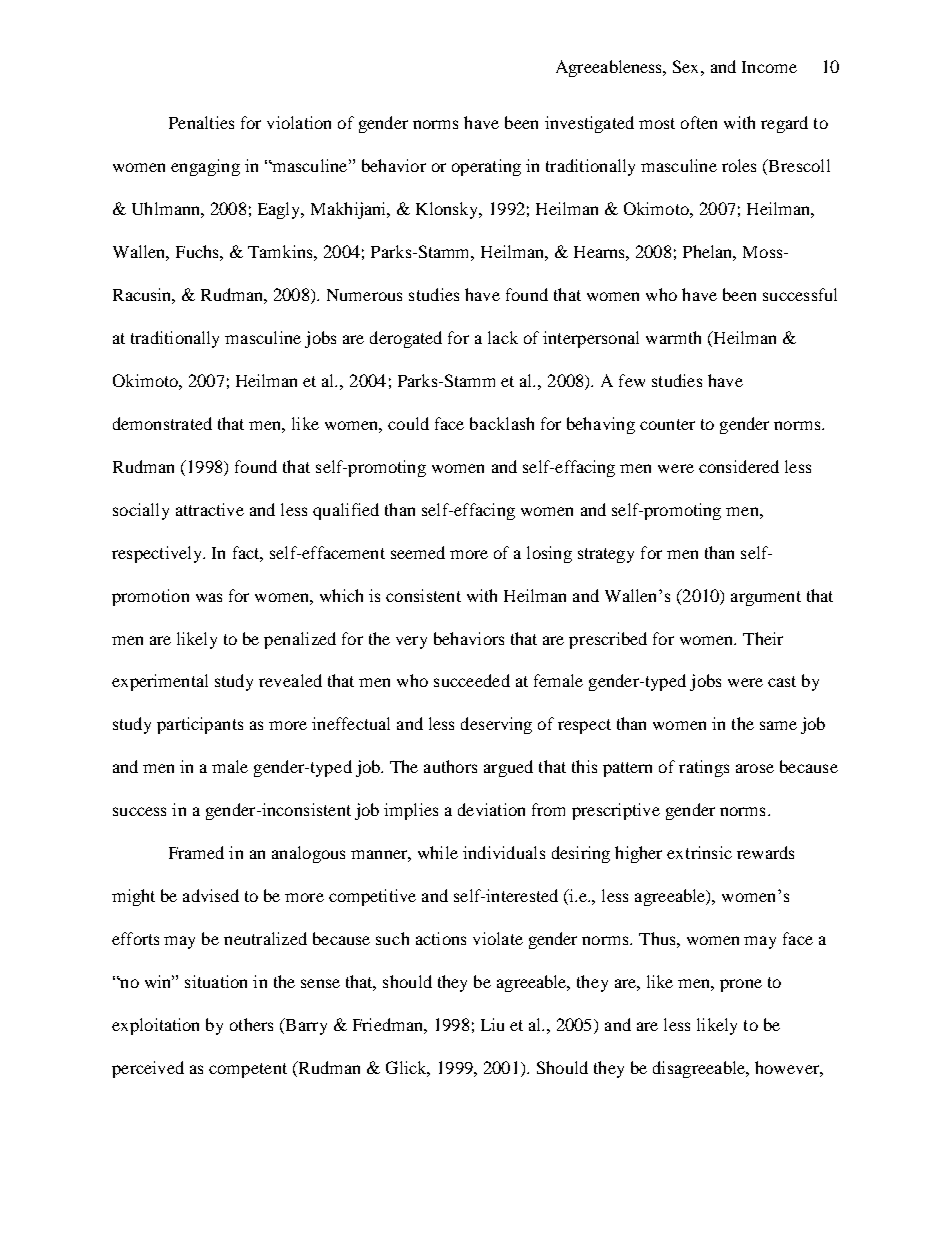 This screenshot has width=952, height=1233. Describe the element at coordinates (699, 122) in the screenshot. I see `often` at that location.
